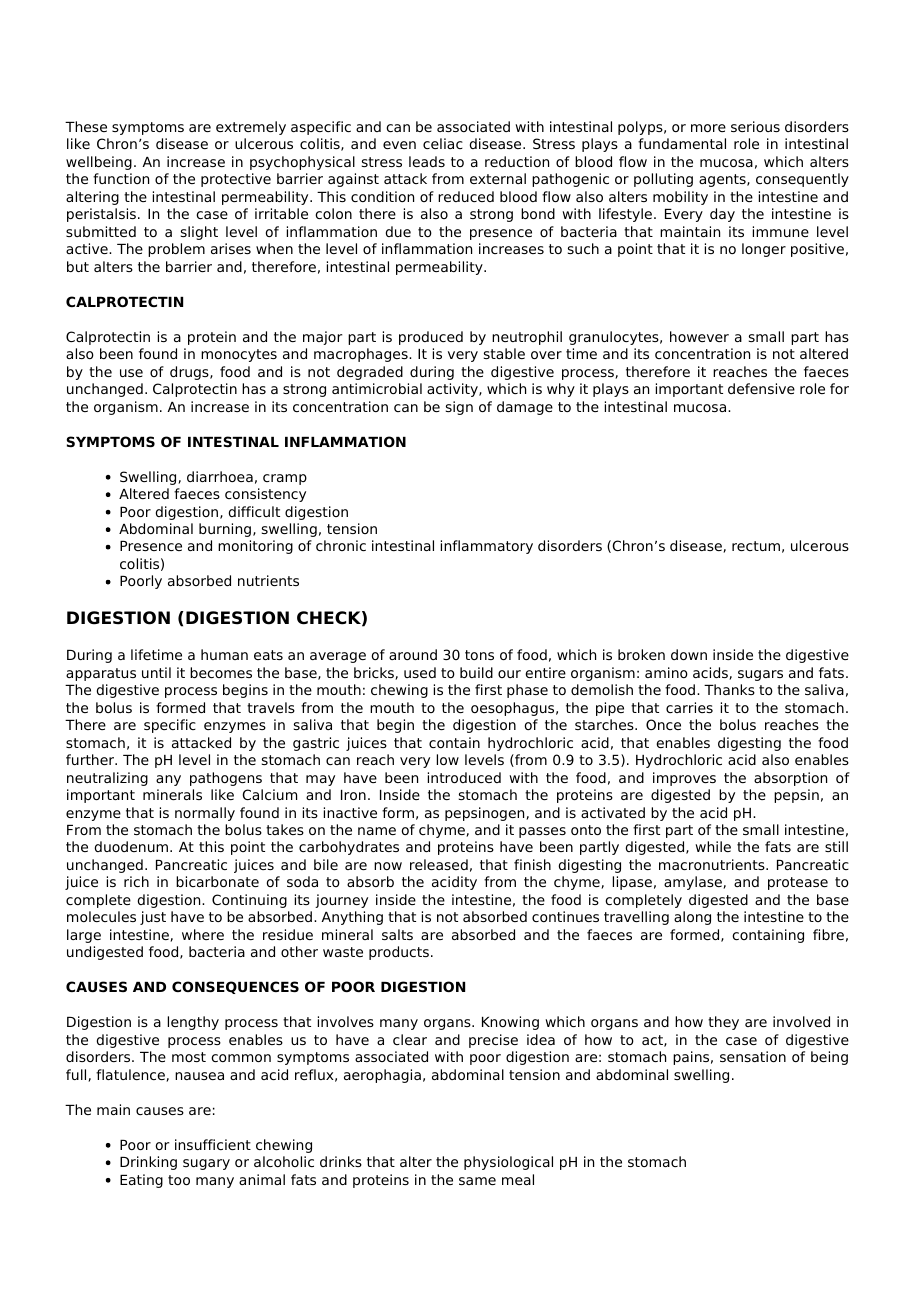 The height and width of the page is (1308, 924). What do you see at coordinates (477, 1181) in the page?
I see `same` at bounding box center [477, 1181].
